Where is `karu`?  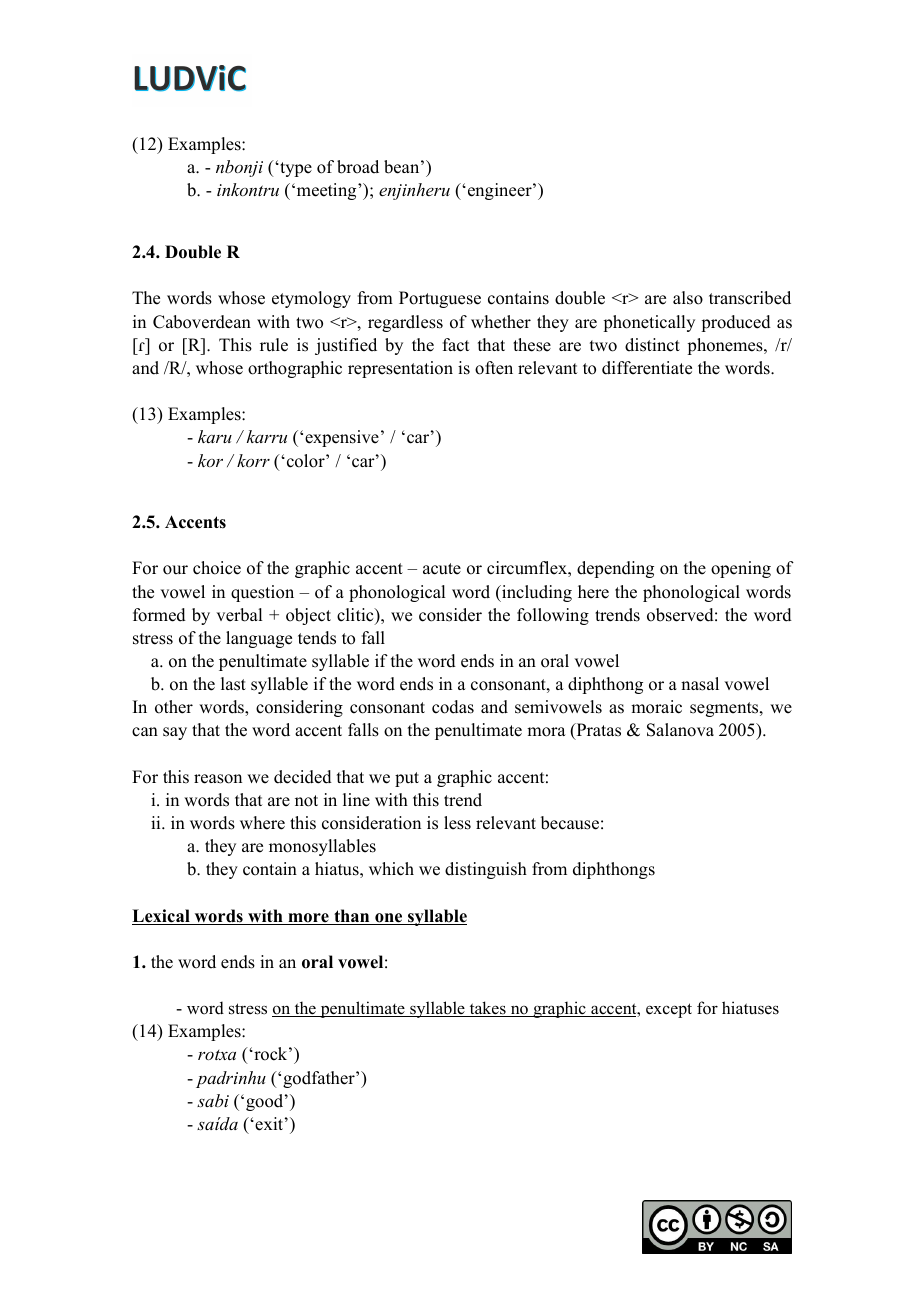
karu is located at coordinates (215, 436).
